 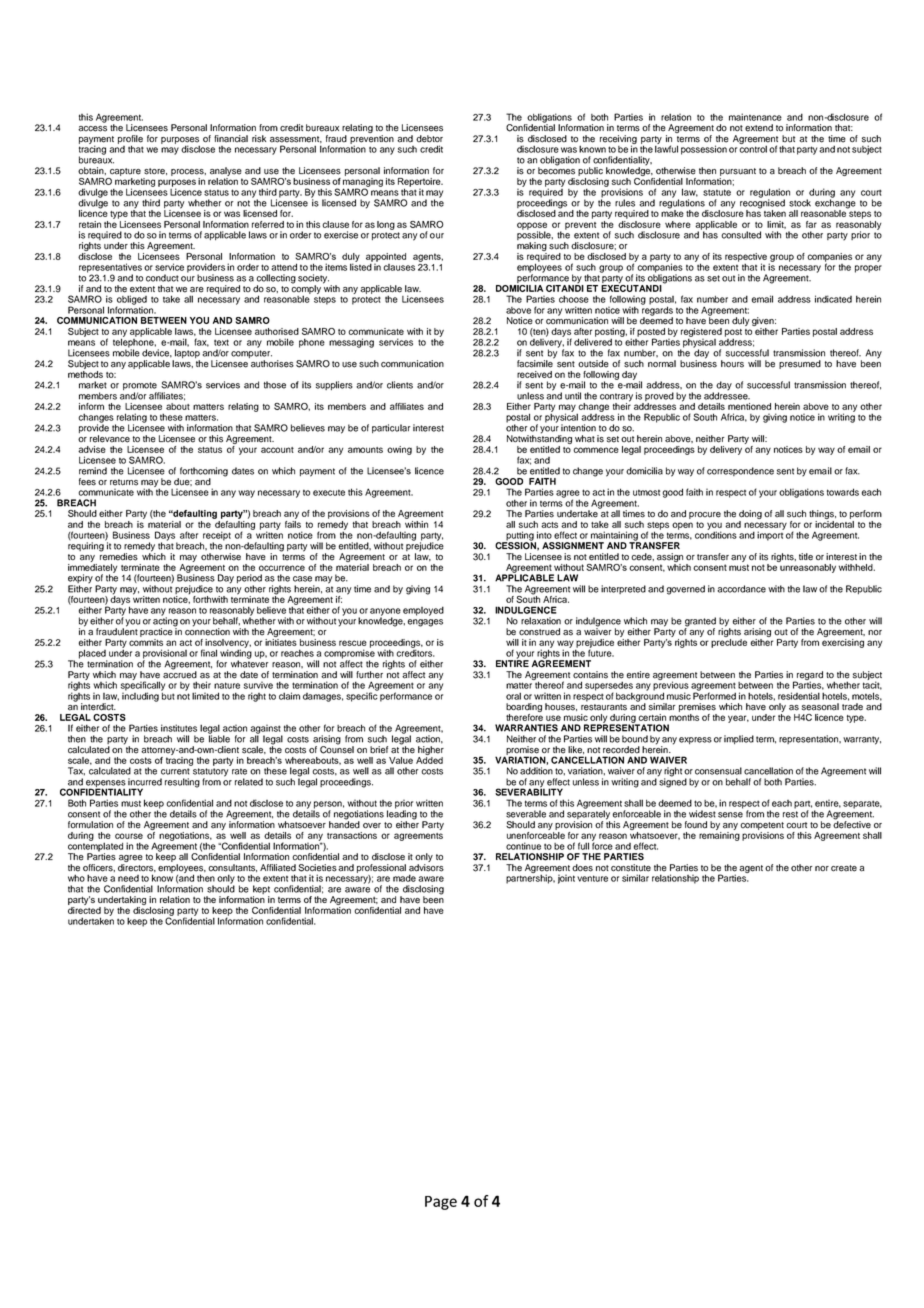 I want to click on made, so click(x=404, y=878).
